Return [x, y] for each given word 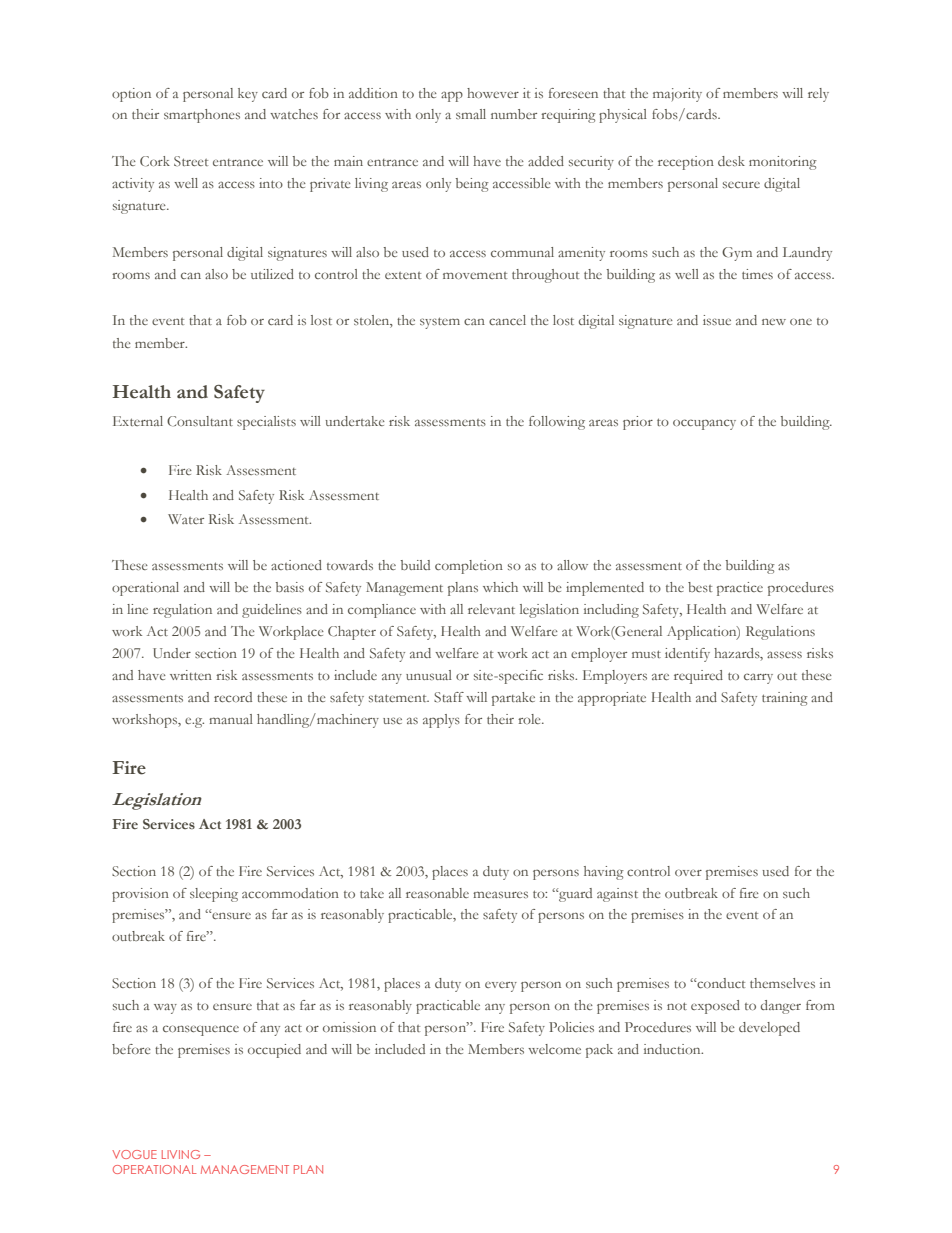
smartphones [202, 116]
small [471, 114]
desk [731, 161]
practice [740, 589]
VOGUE [134, 1154]
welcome [554, 1049]
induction [673, 1049]
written [191, 675]
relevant [491, 609]
